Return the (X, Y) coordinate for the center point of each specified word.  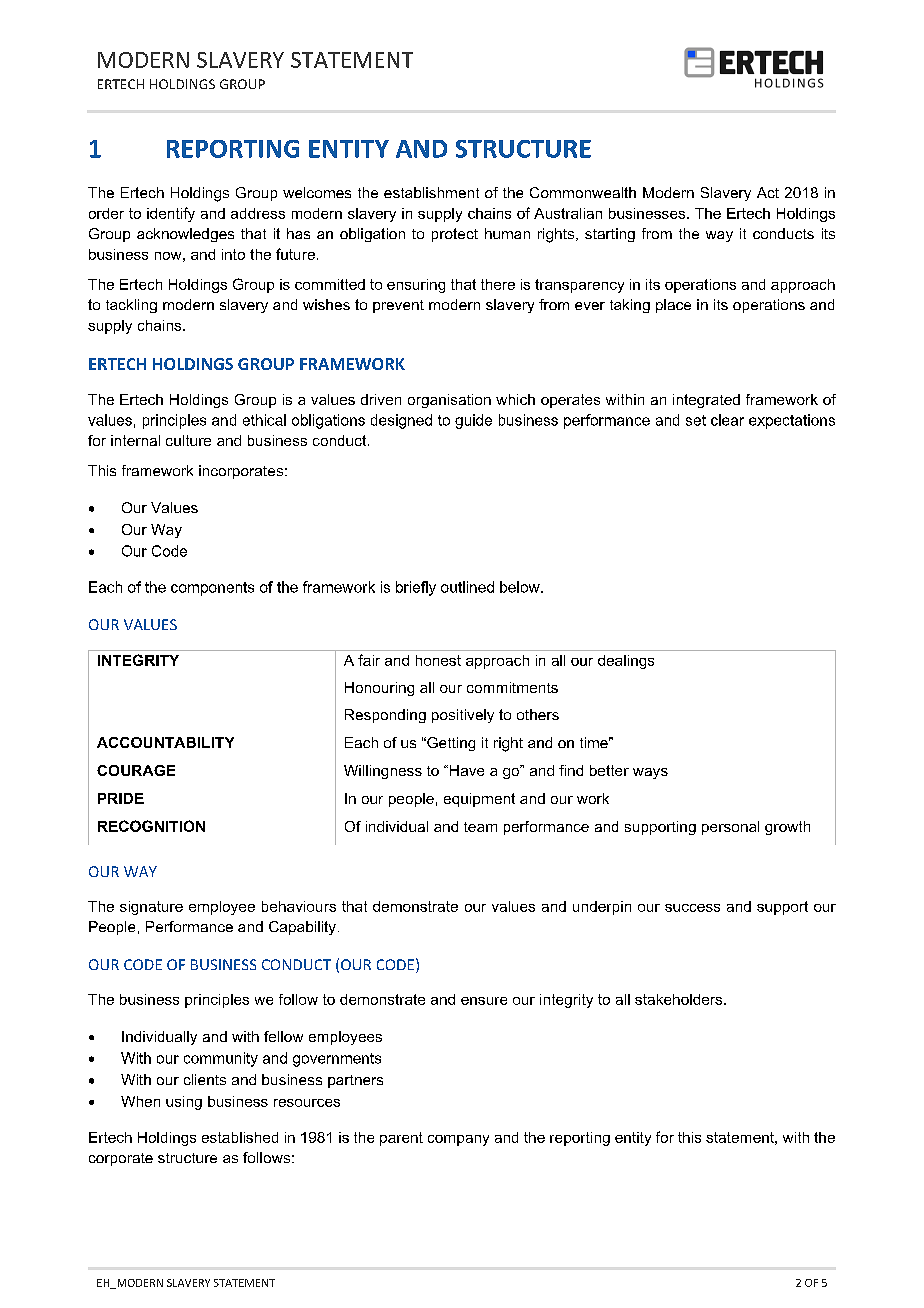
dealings (626, 662)
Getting (450, 744)
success (692, 908)
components (212, 589)
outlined (467, 587)
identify (171, 214)
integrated (706, 401)
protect (455, 235)
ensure (484, 1001)
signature (151, 908)
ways (650, 773)
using (184, 1103)
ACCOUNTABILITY (165, 742)
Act (768, 192)
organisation (449, 401)
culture (188, 440)
